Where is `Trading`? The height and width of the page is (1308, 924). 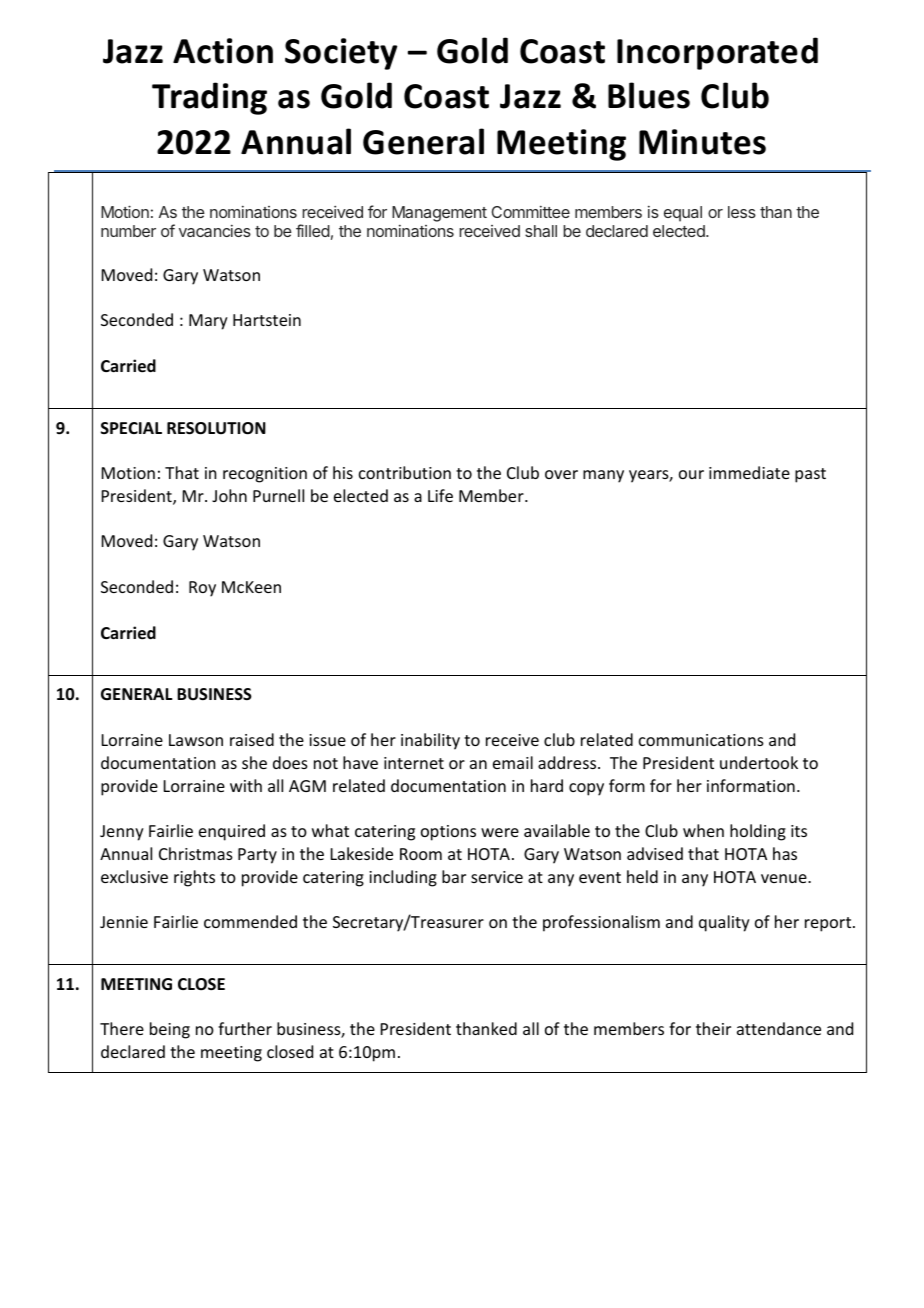
Trading is located at coordinates (209, 98).
